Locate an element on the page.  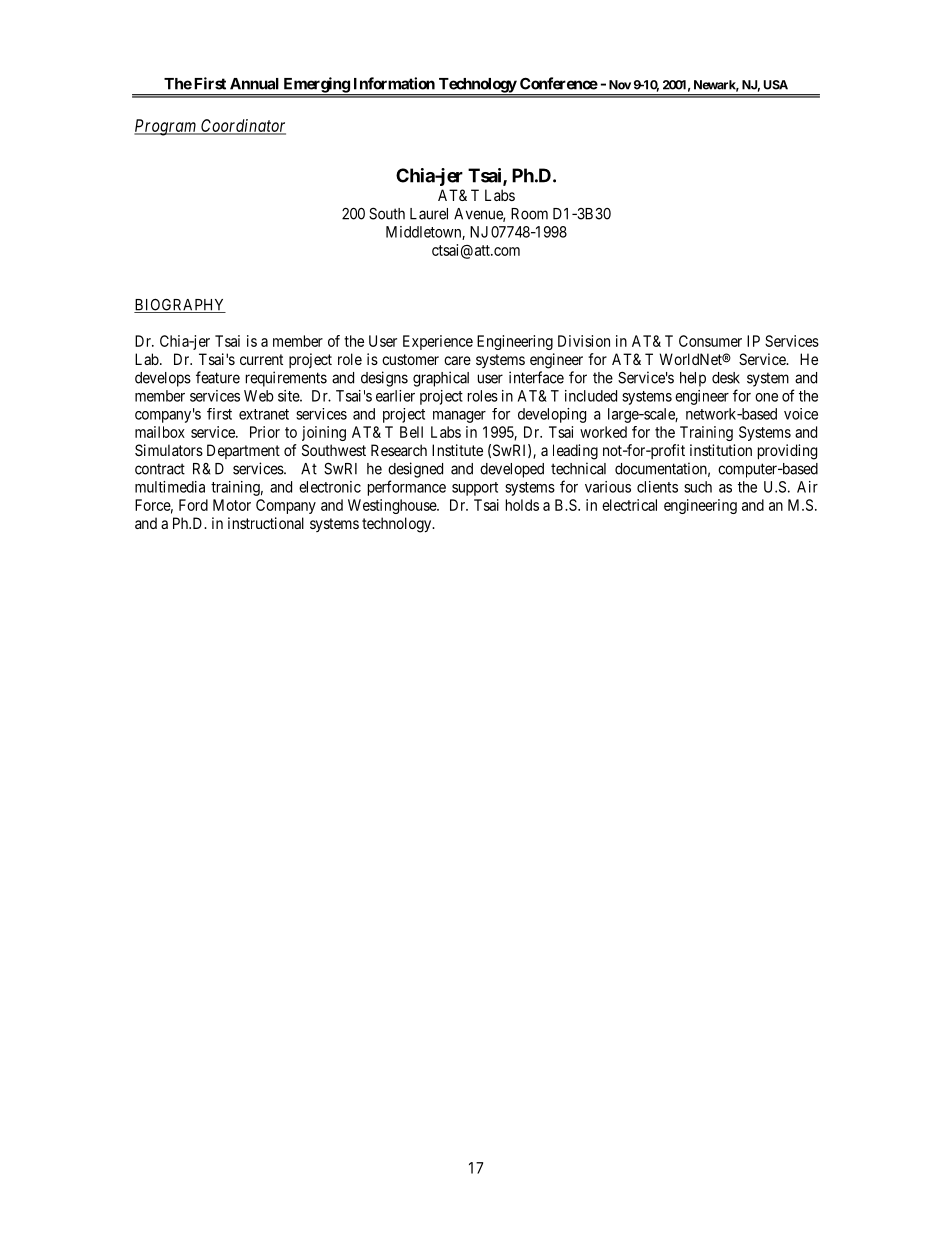
Information is located at coordinates (394, 83).
